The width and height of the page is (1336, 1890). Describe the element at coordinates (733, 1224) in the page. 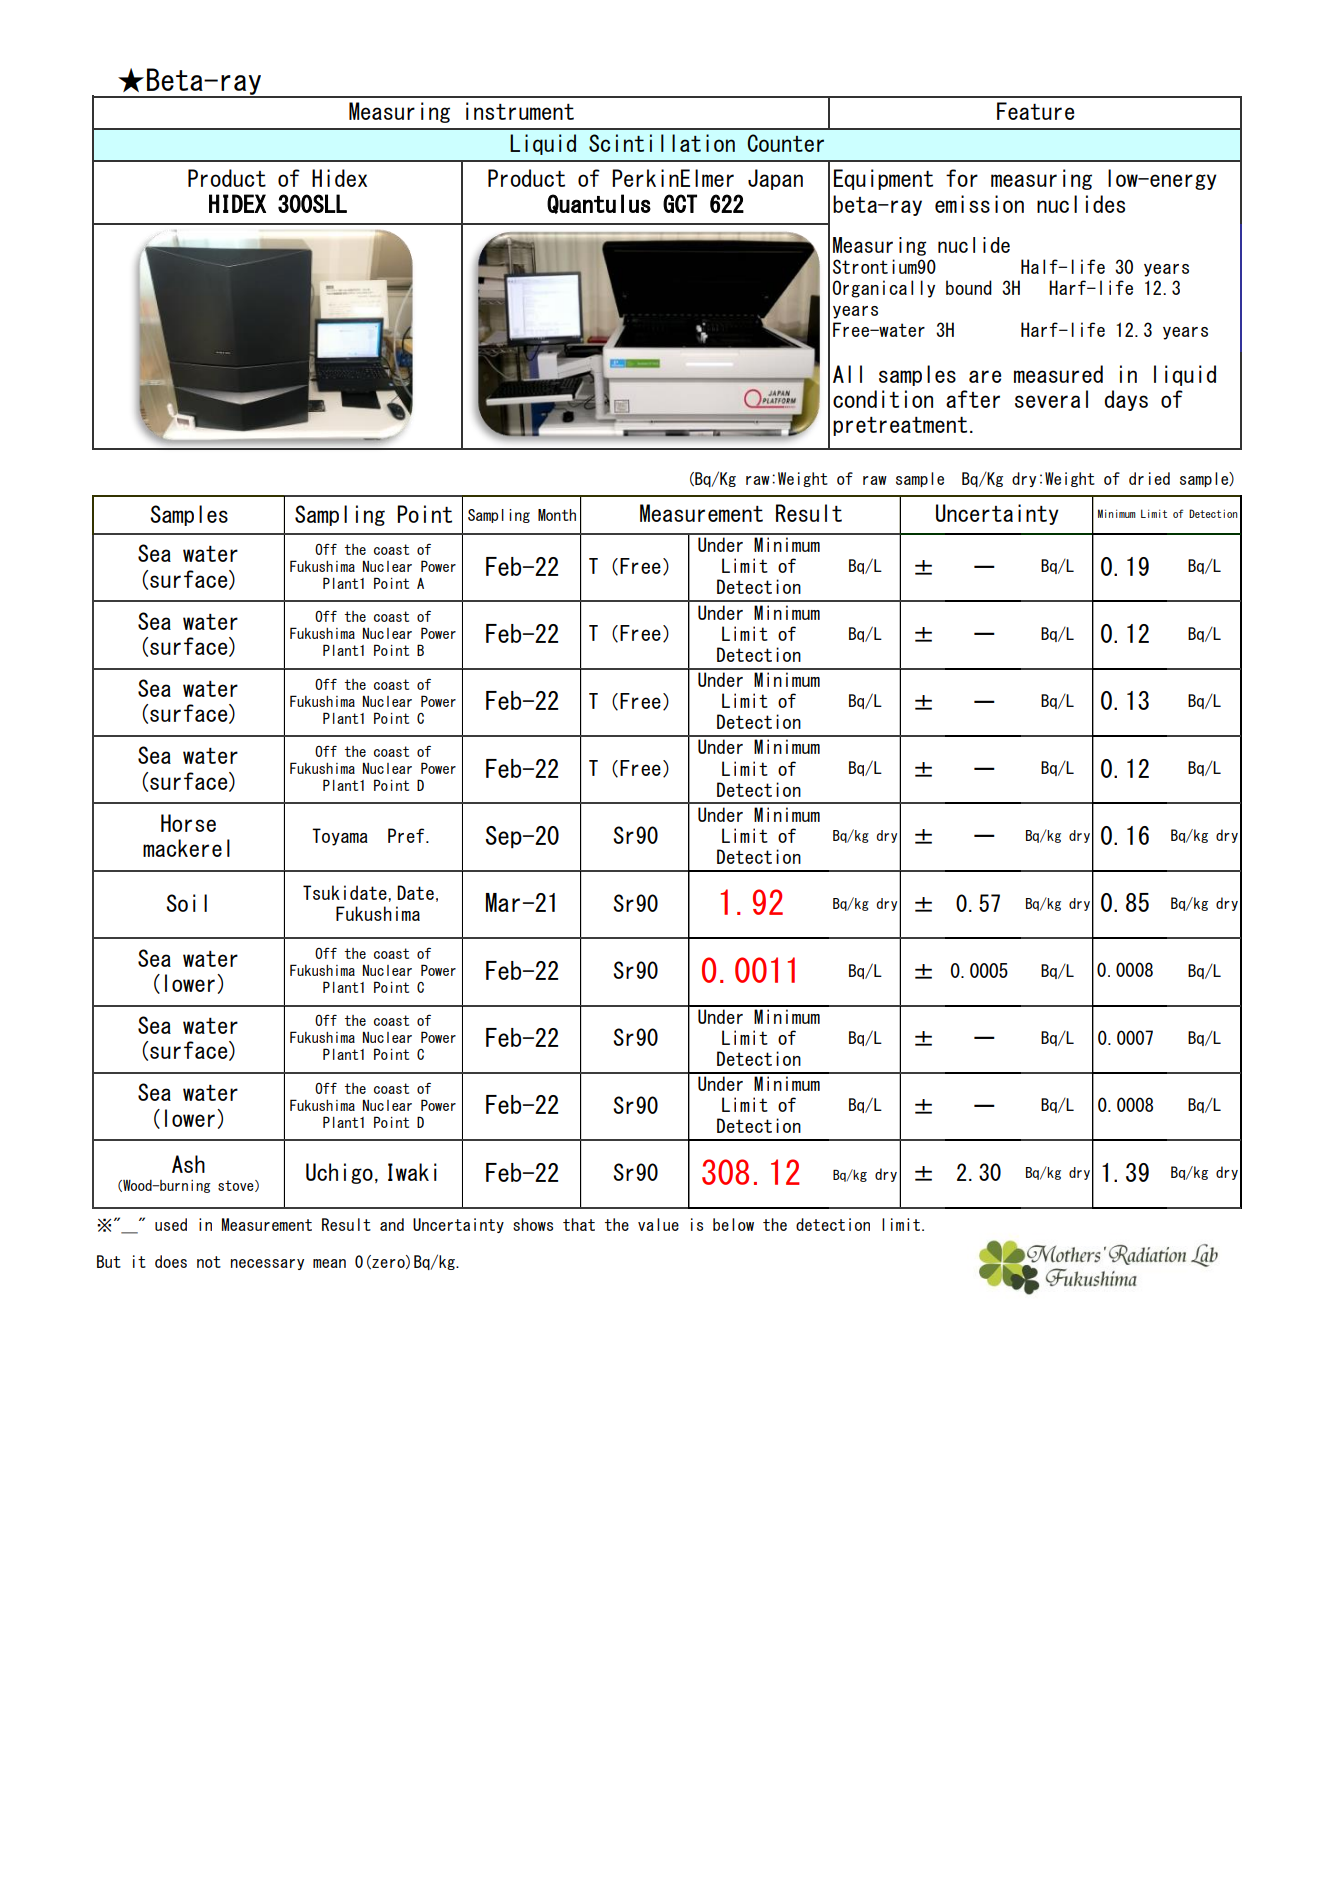

I see `below` at that location.
